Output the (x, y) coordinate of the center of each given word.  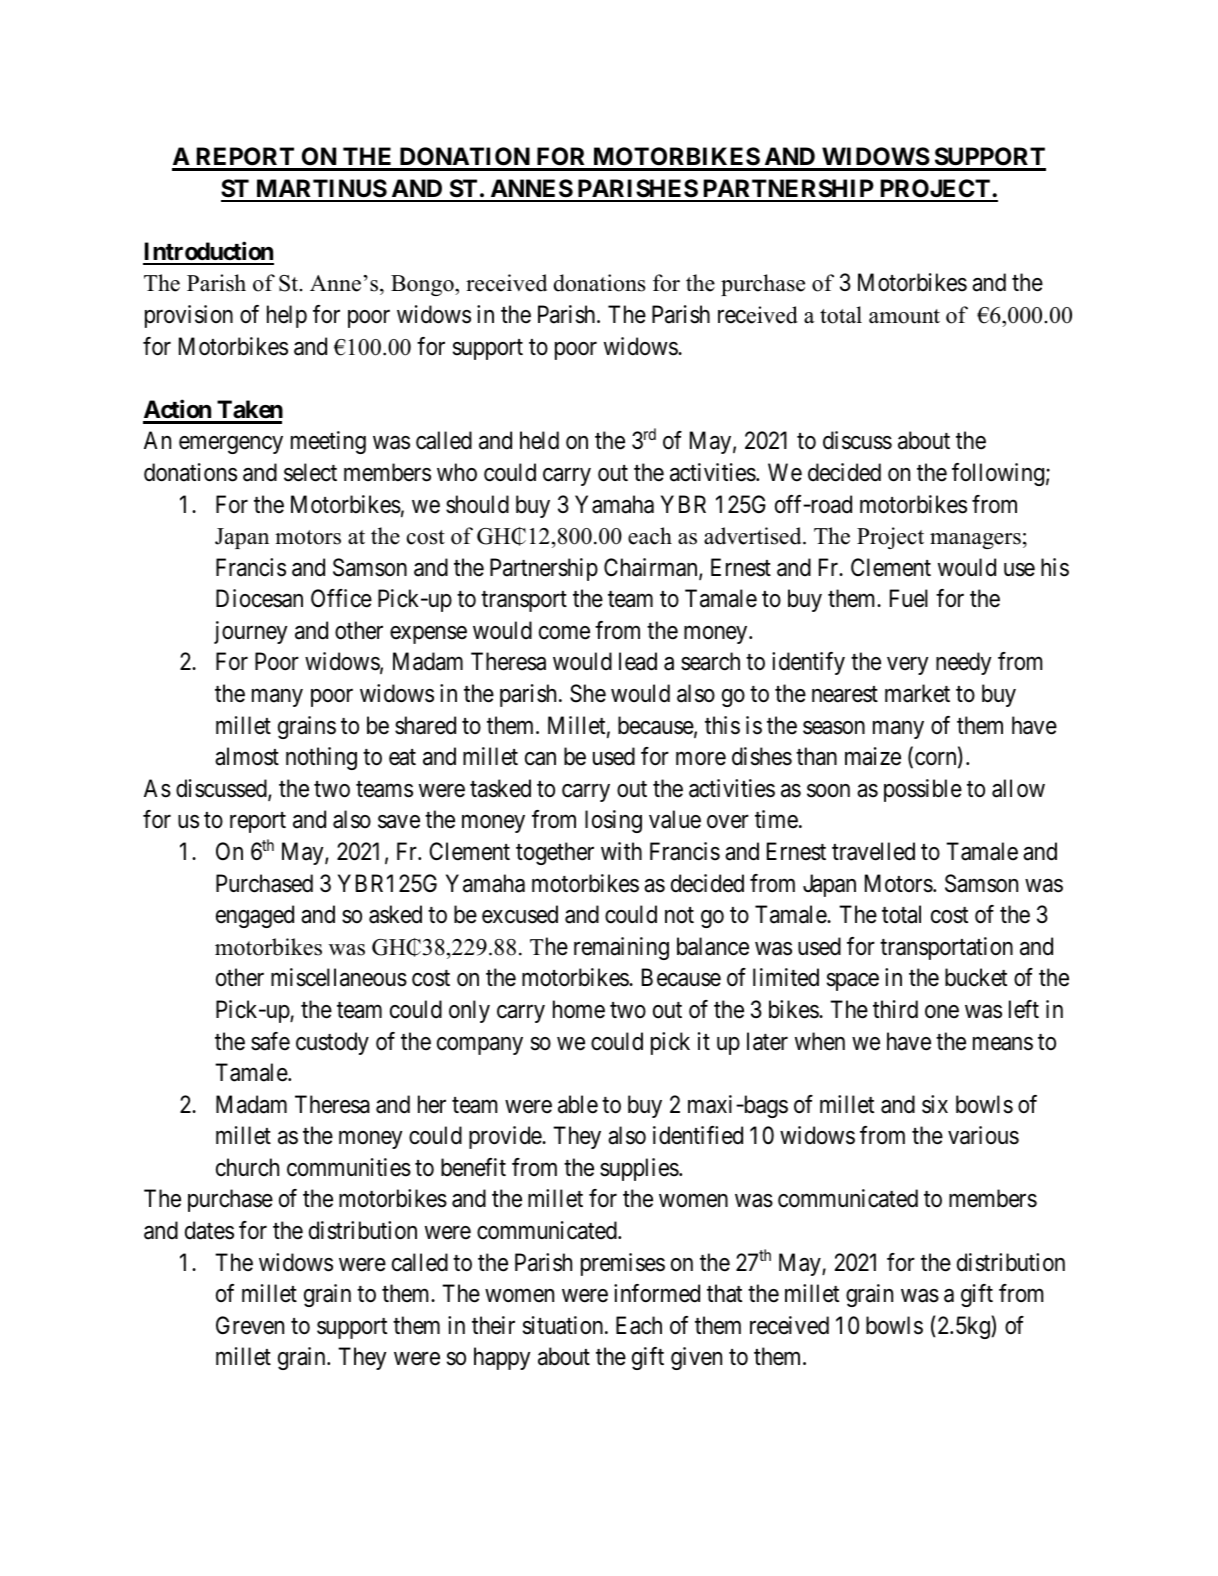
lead (638, 661)
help (287, 316)
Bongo (423, 285)
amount (904, 316)
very (907, 666)
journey (250, 632)
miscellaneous (339, 977)
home (579, 1009)
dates (209, 1230)
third (895, 1009)
